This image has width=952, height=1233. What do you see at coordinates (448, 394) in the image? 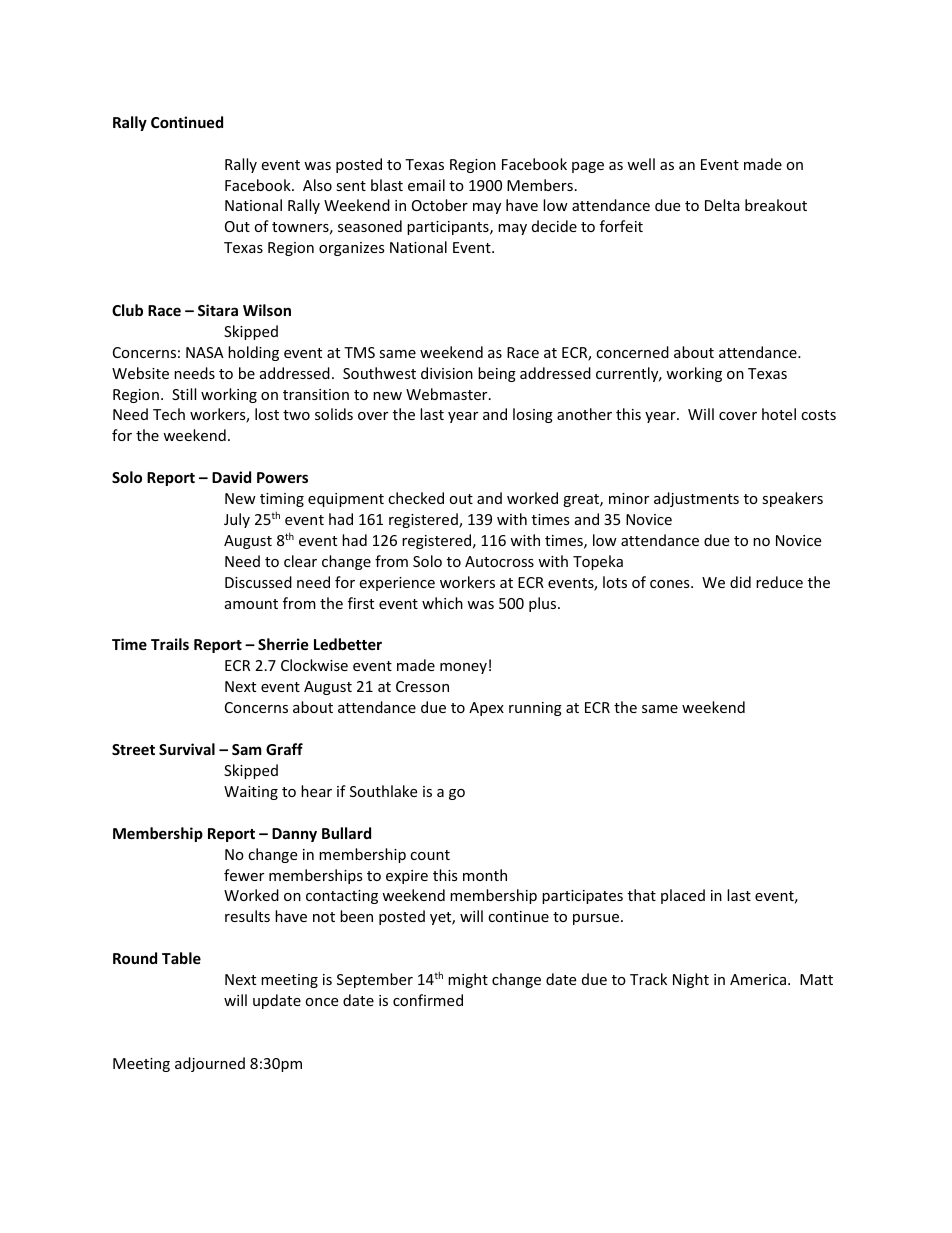
I see `Webmaster` at bounding box center [448, 394].
